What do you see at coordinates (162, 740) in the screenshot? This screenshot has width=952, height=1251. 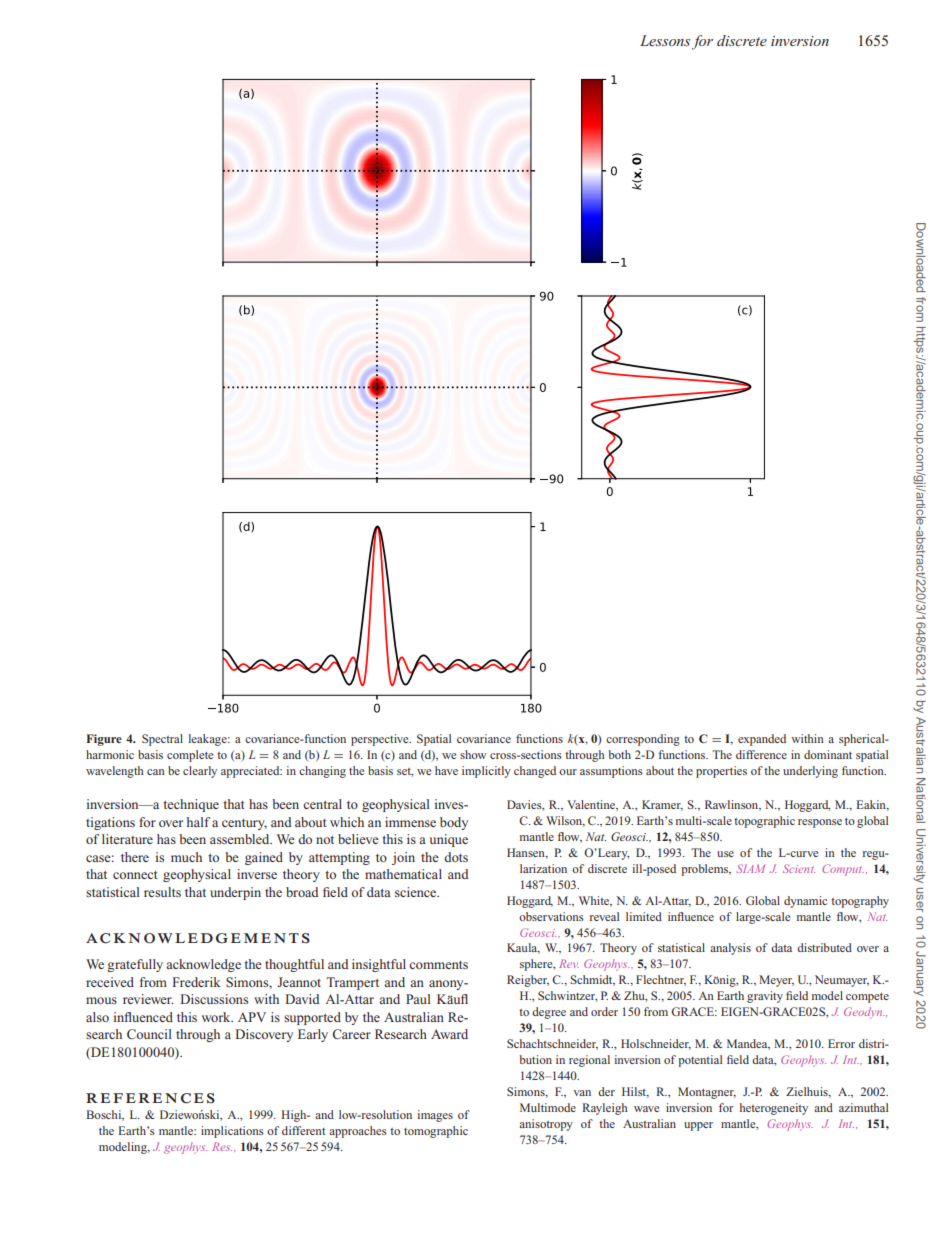 I see `Spectral` at bounding box center [162, 740].
